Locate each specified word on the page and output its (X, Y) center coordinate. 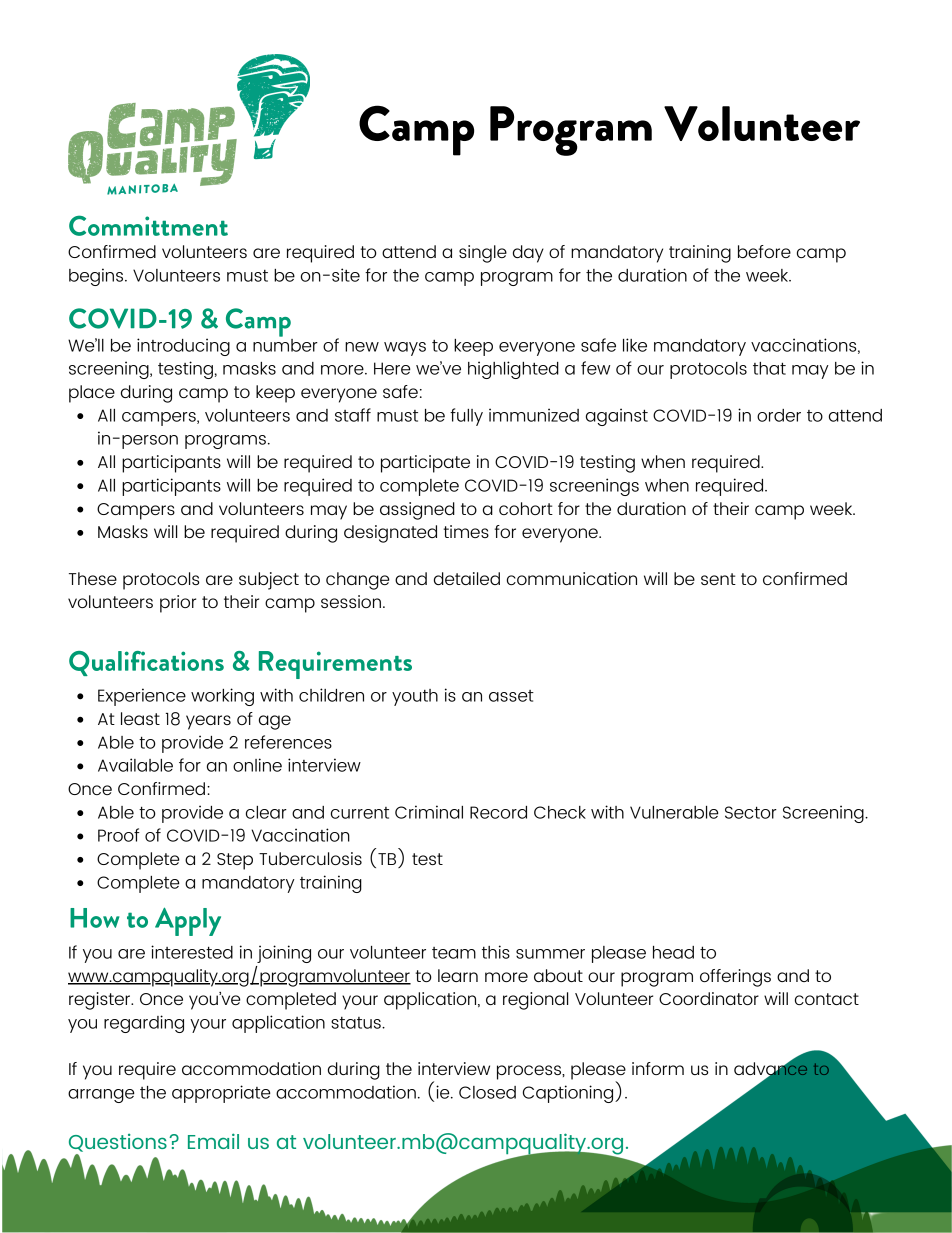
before (764, 251)
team (454, 953)
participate (425, 464)
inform (658, 1068)
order (779, 415)
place (92, 394)
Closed (487, 1092)
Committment (148, 225)
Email (213, 1141)
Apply (188, 921)
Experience (142, 697)
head (673, 952)
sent (718, 579)
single (483, 254)
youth (415, 697)
